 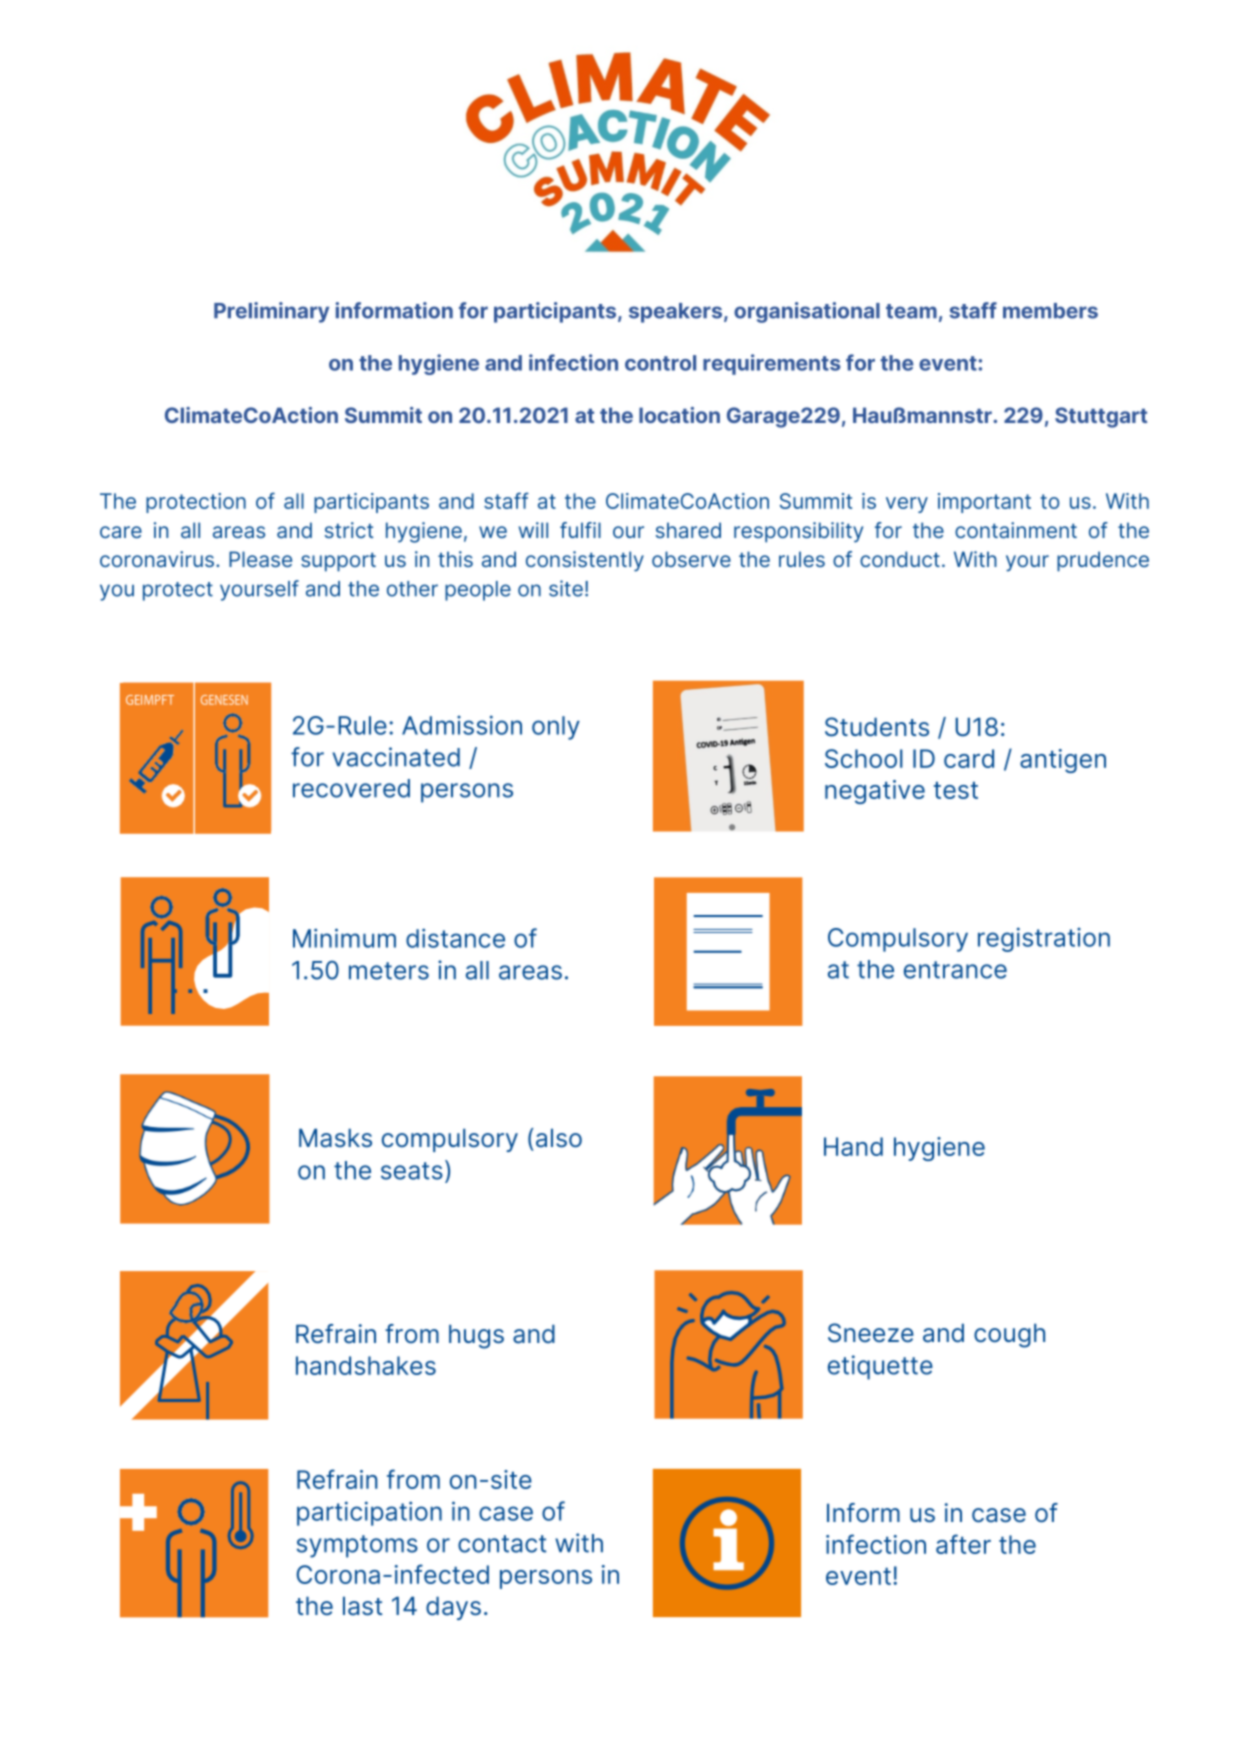 I want to click on Preliminary, so click(x=271, y=312).
